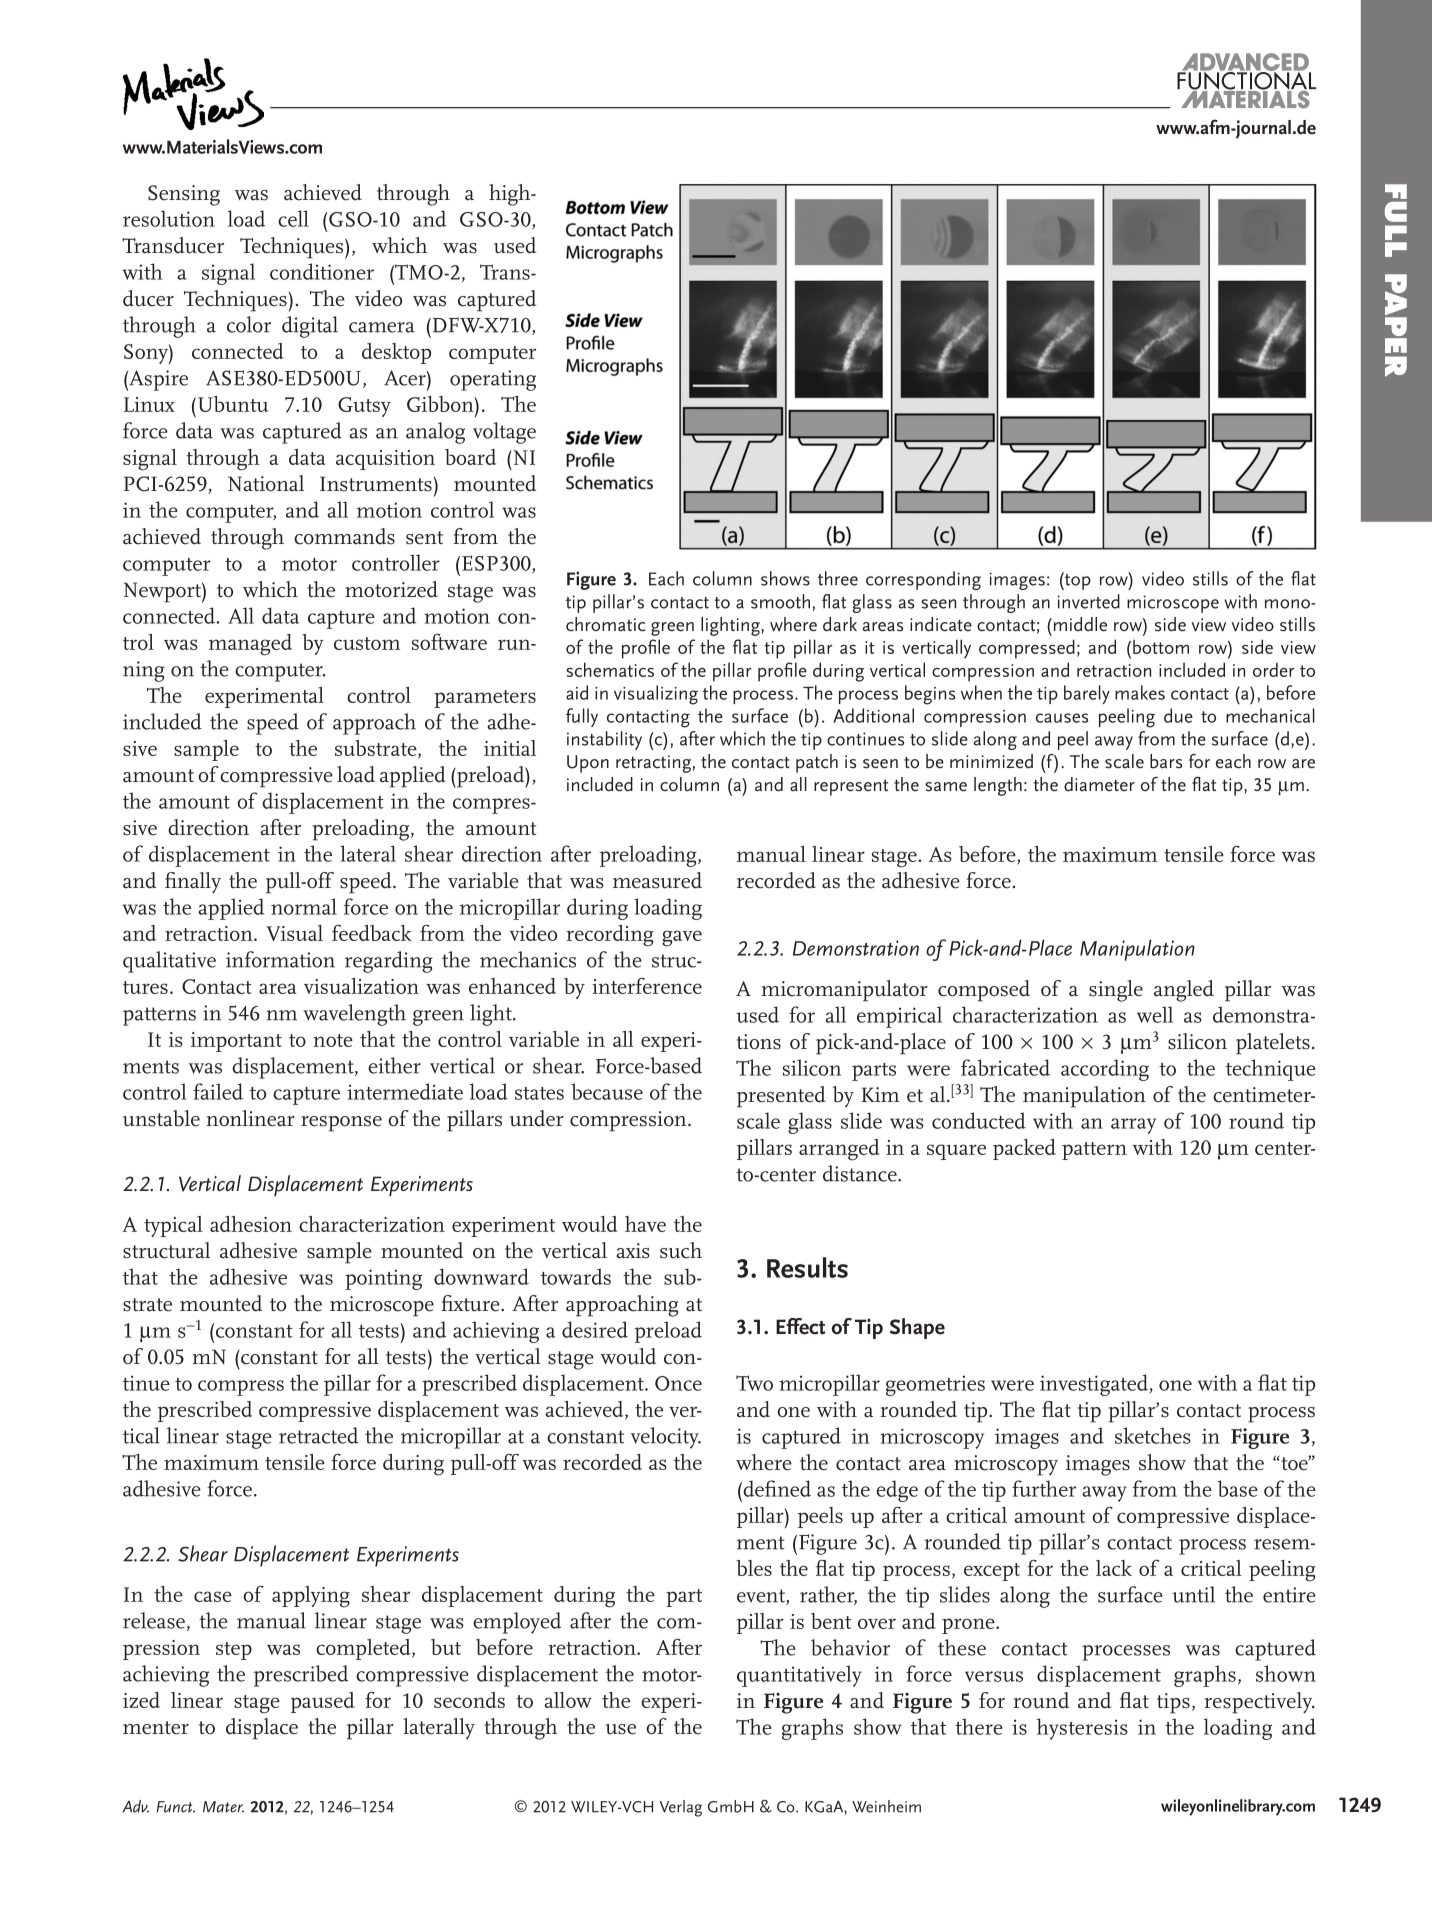  What do you see at coordinates (647, 986) in the screenshot?
I see `interference` at bounding box center [647, 986].
